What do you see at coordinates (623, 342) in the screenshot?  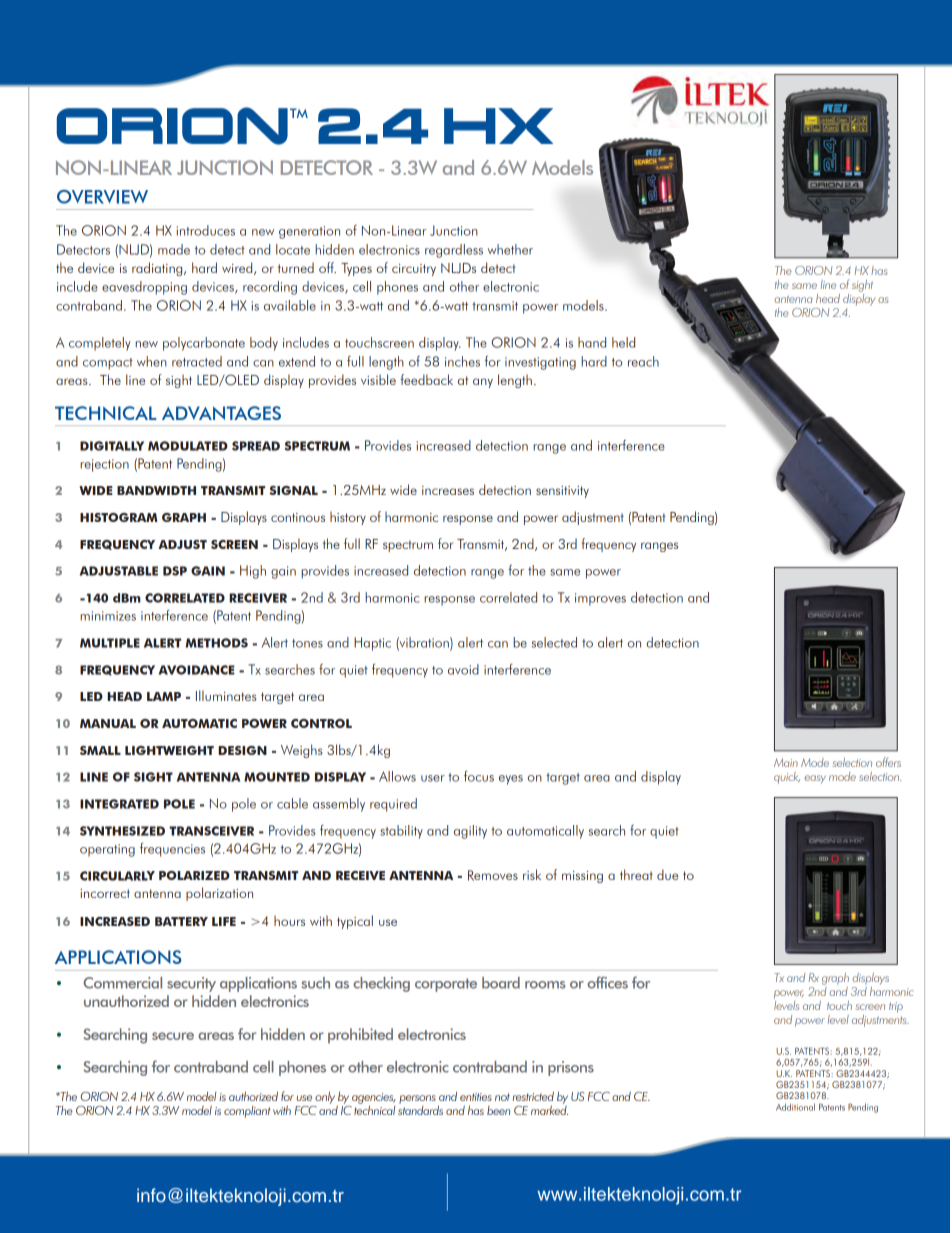 I see `held` at bounding box center [623, 342].
